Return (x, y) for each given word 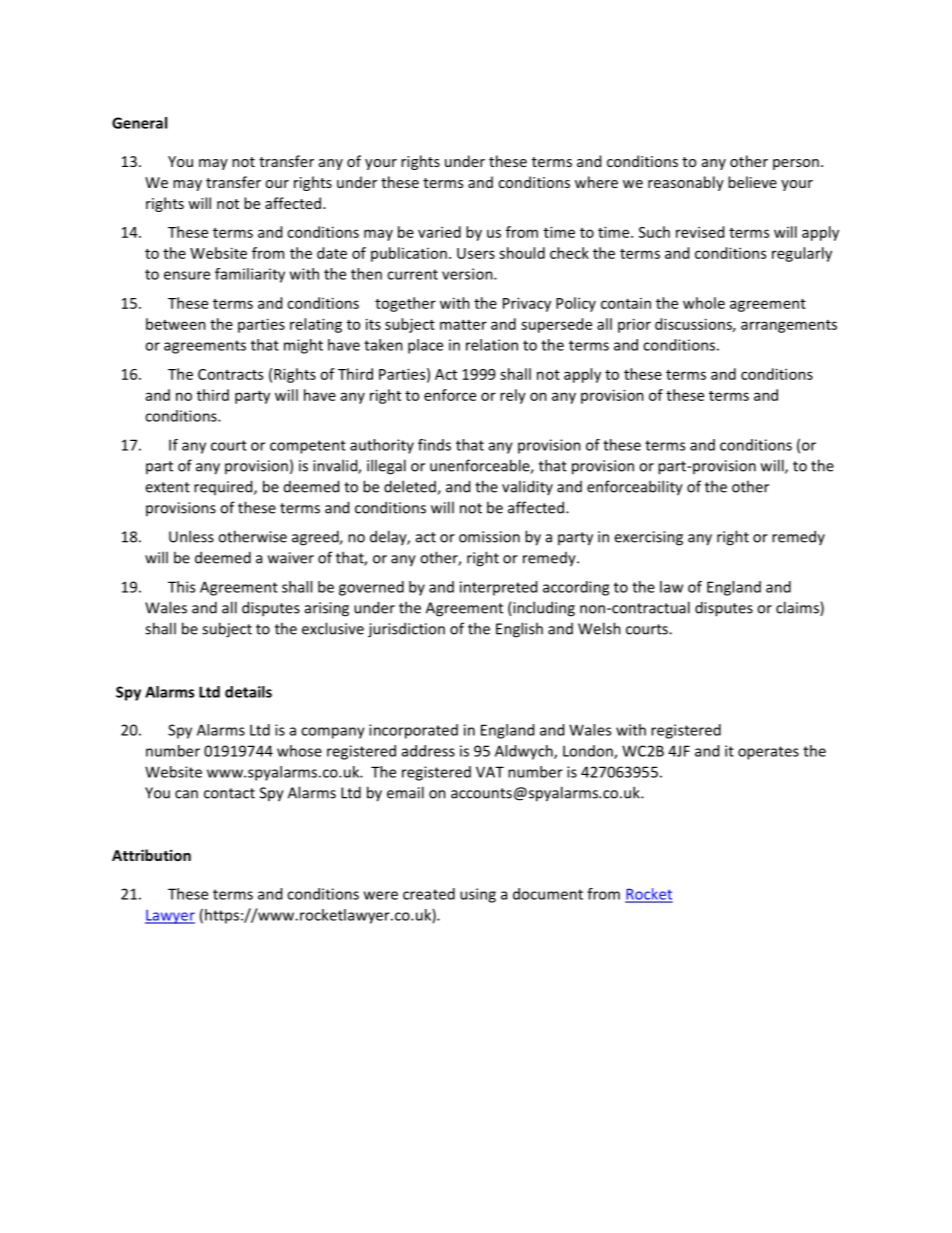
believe (752, 182)
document (548, 894)
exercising (648, 538)
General (139, 123)
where (596, 182)
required (224, 487)
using (478, 895)
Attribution (151, 855)
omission (489, 537)
